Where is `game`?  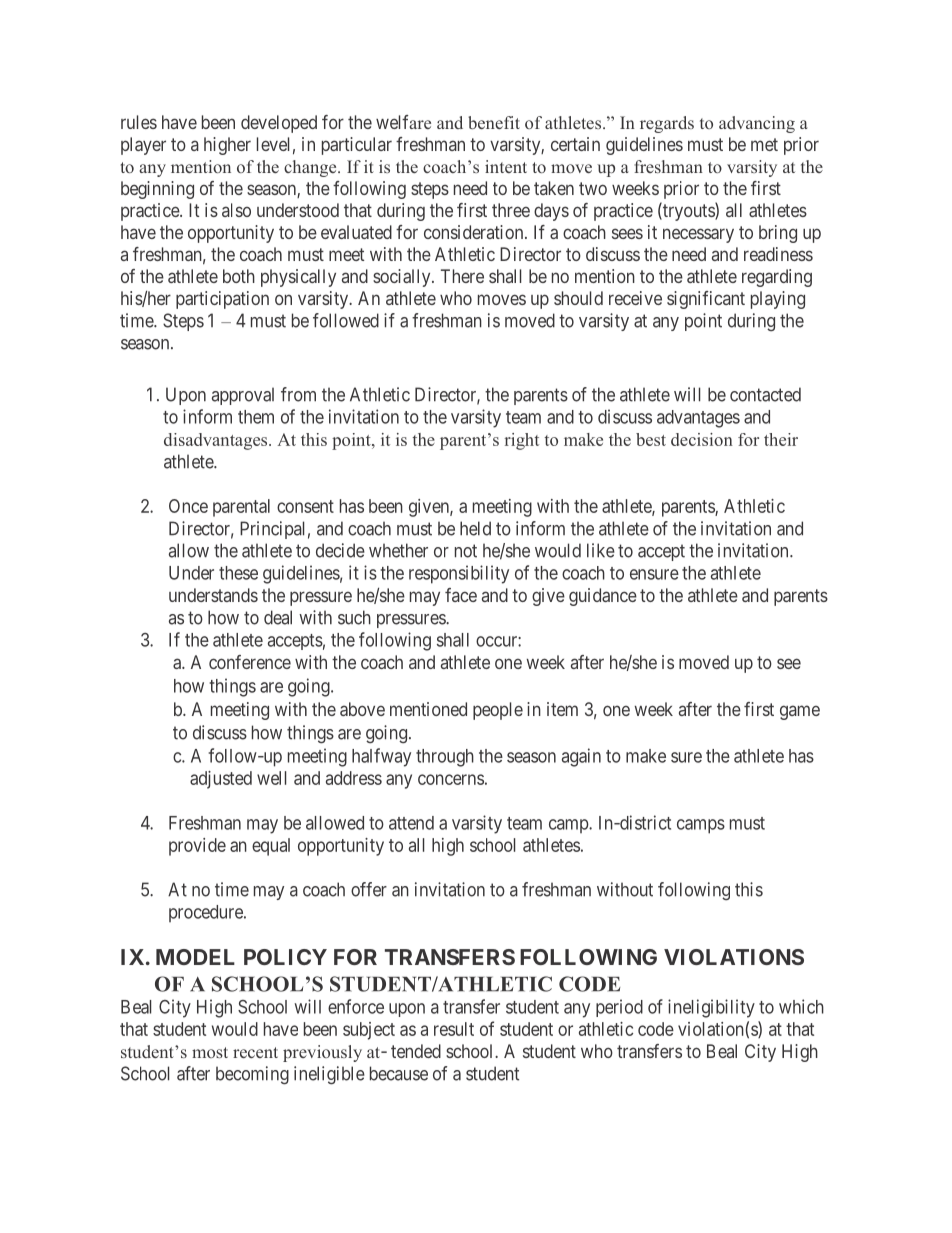 game is located at coordinates (800, 712).
